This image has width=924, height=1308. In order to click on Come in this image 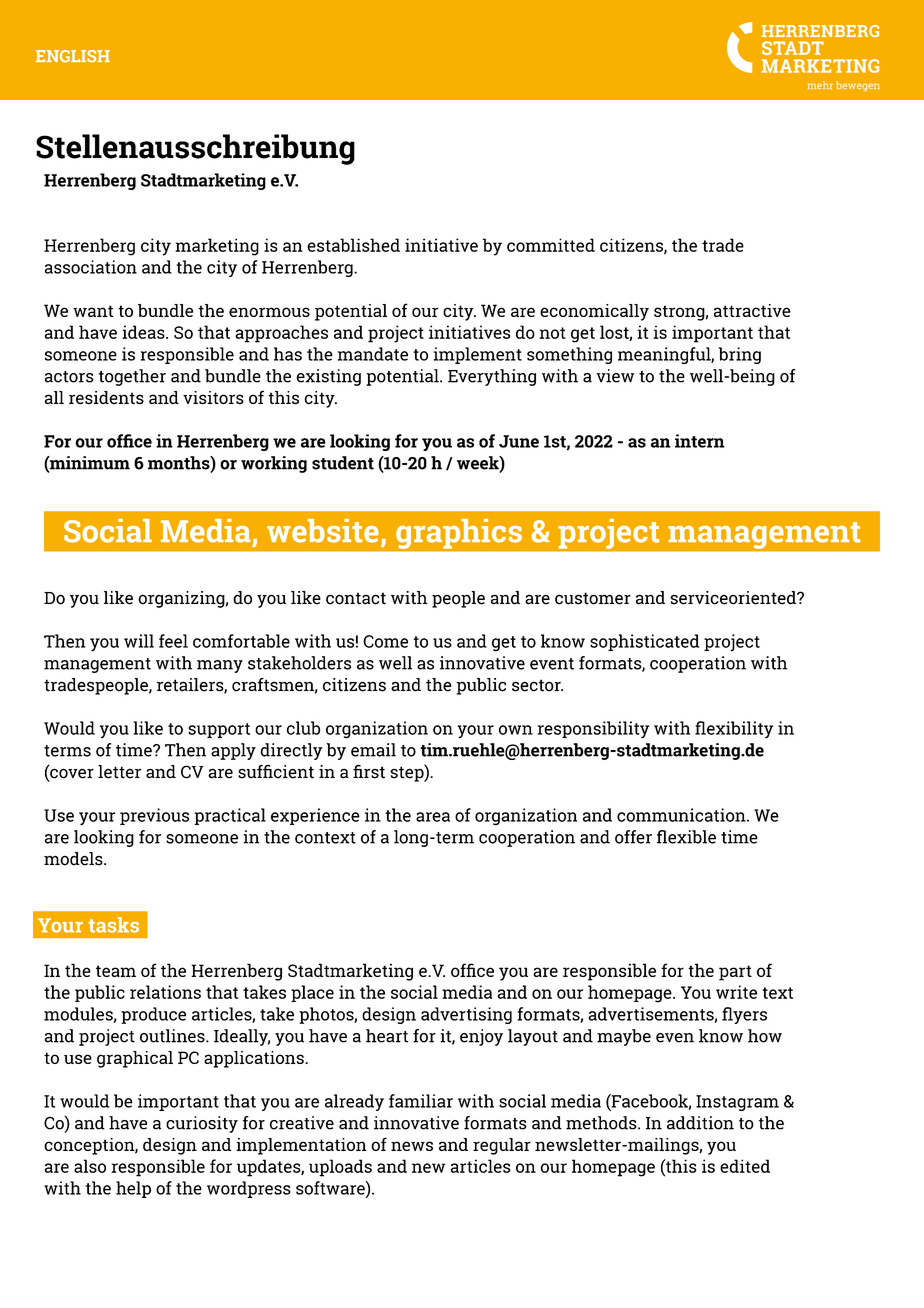, I will do `click(385, 641)`.
